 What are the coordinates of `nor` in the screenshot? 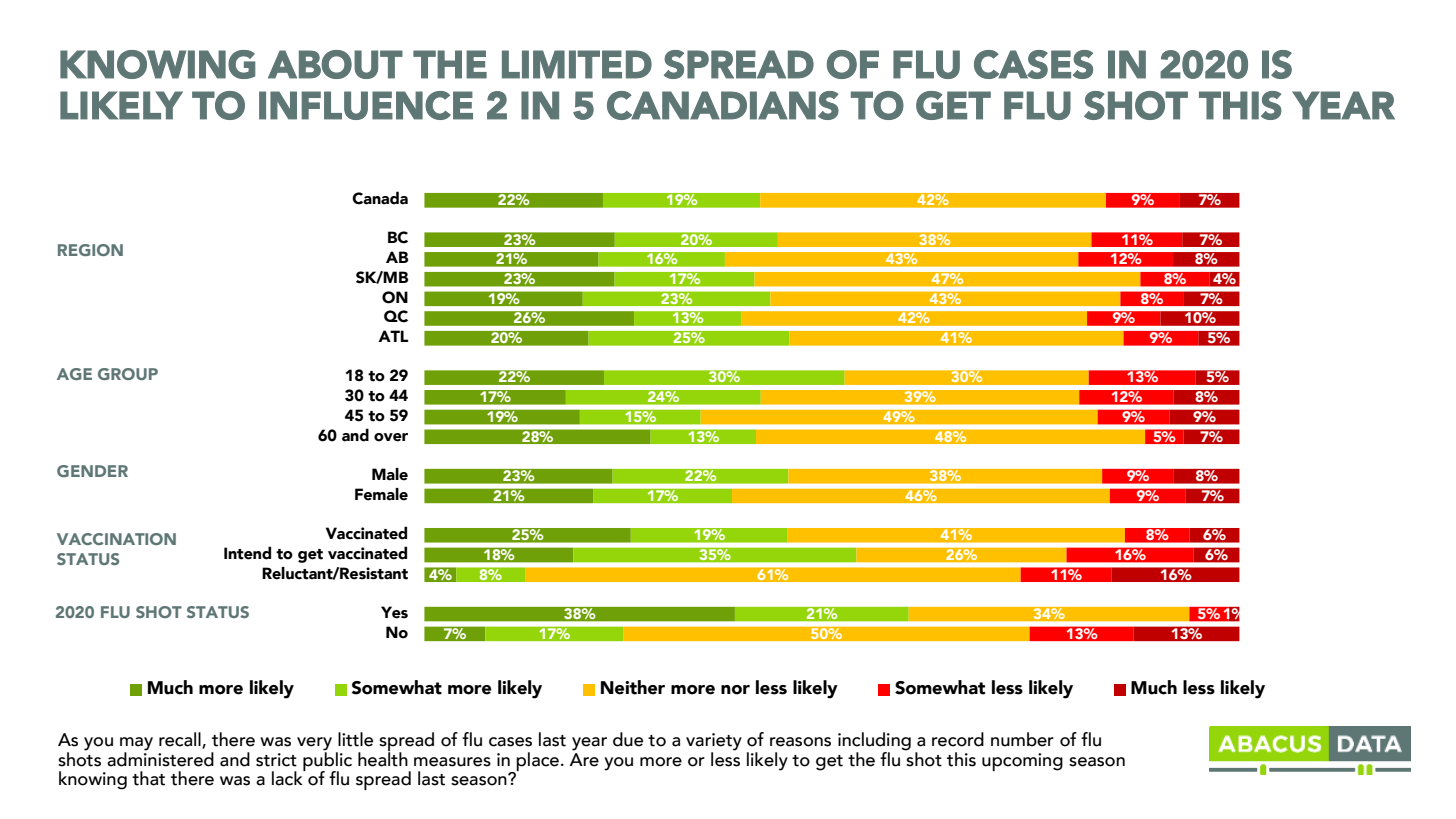 It's located at (735, 690).
